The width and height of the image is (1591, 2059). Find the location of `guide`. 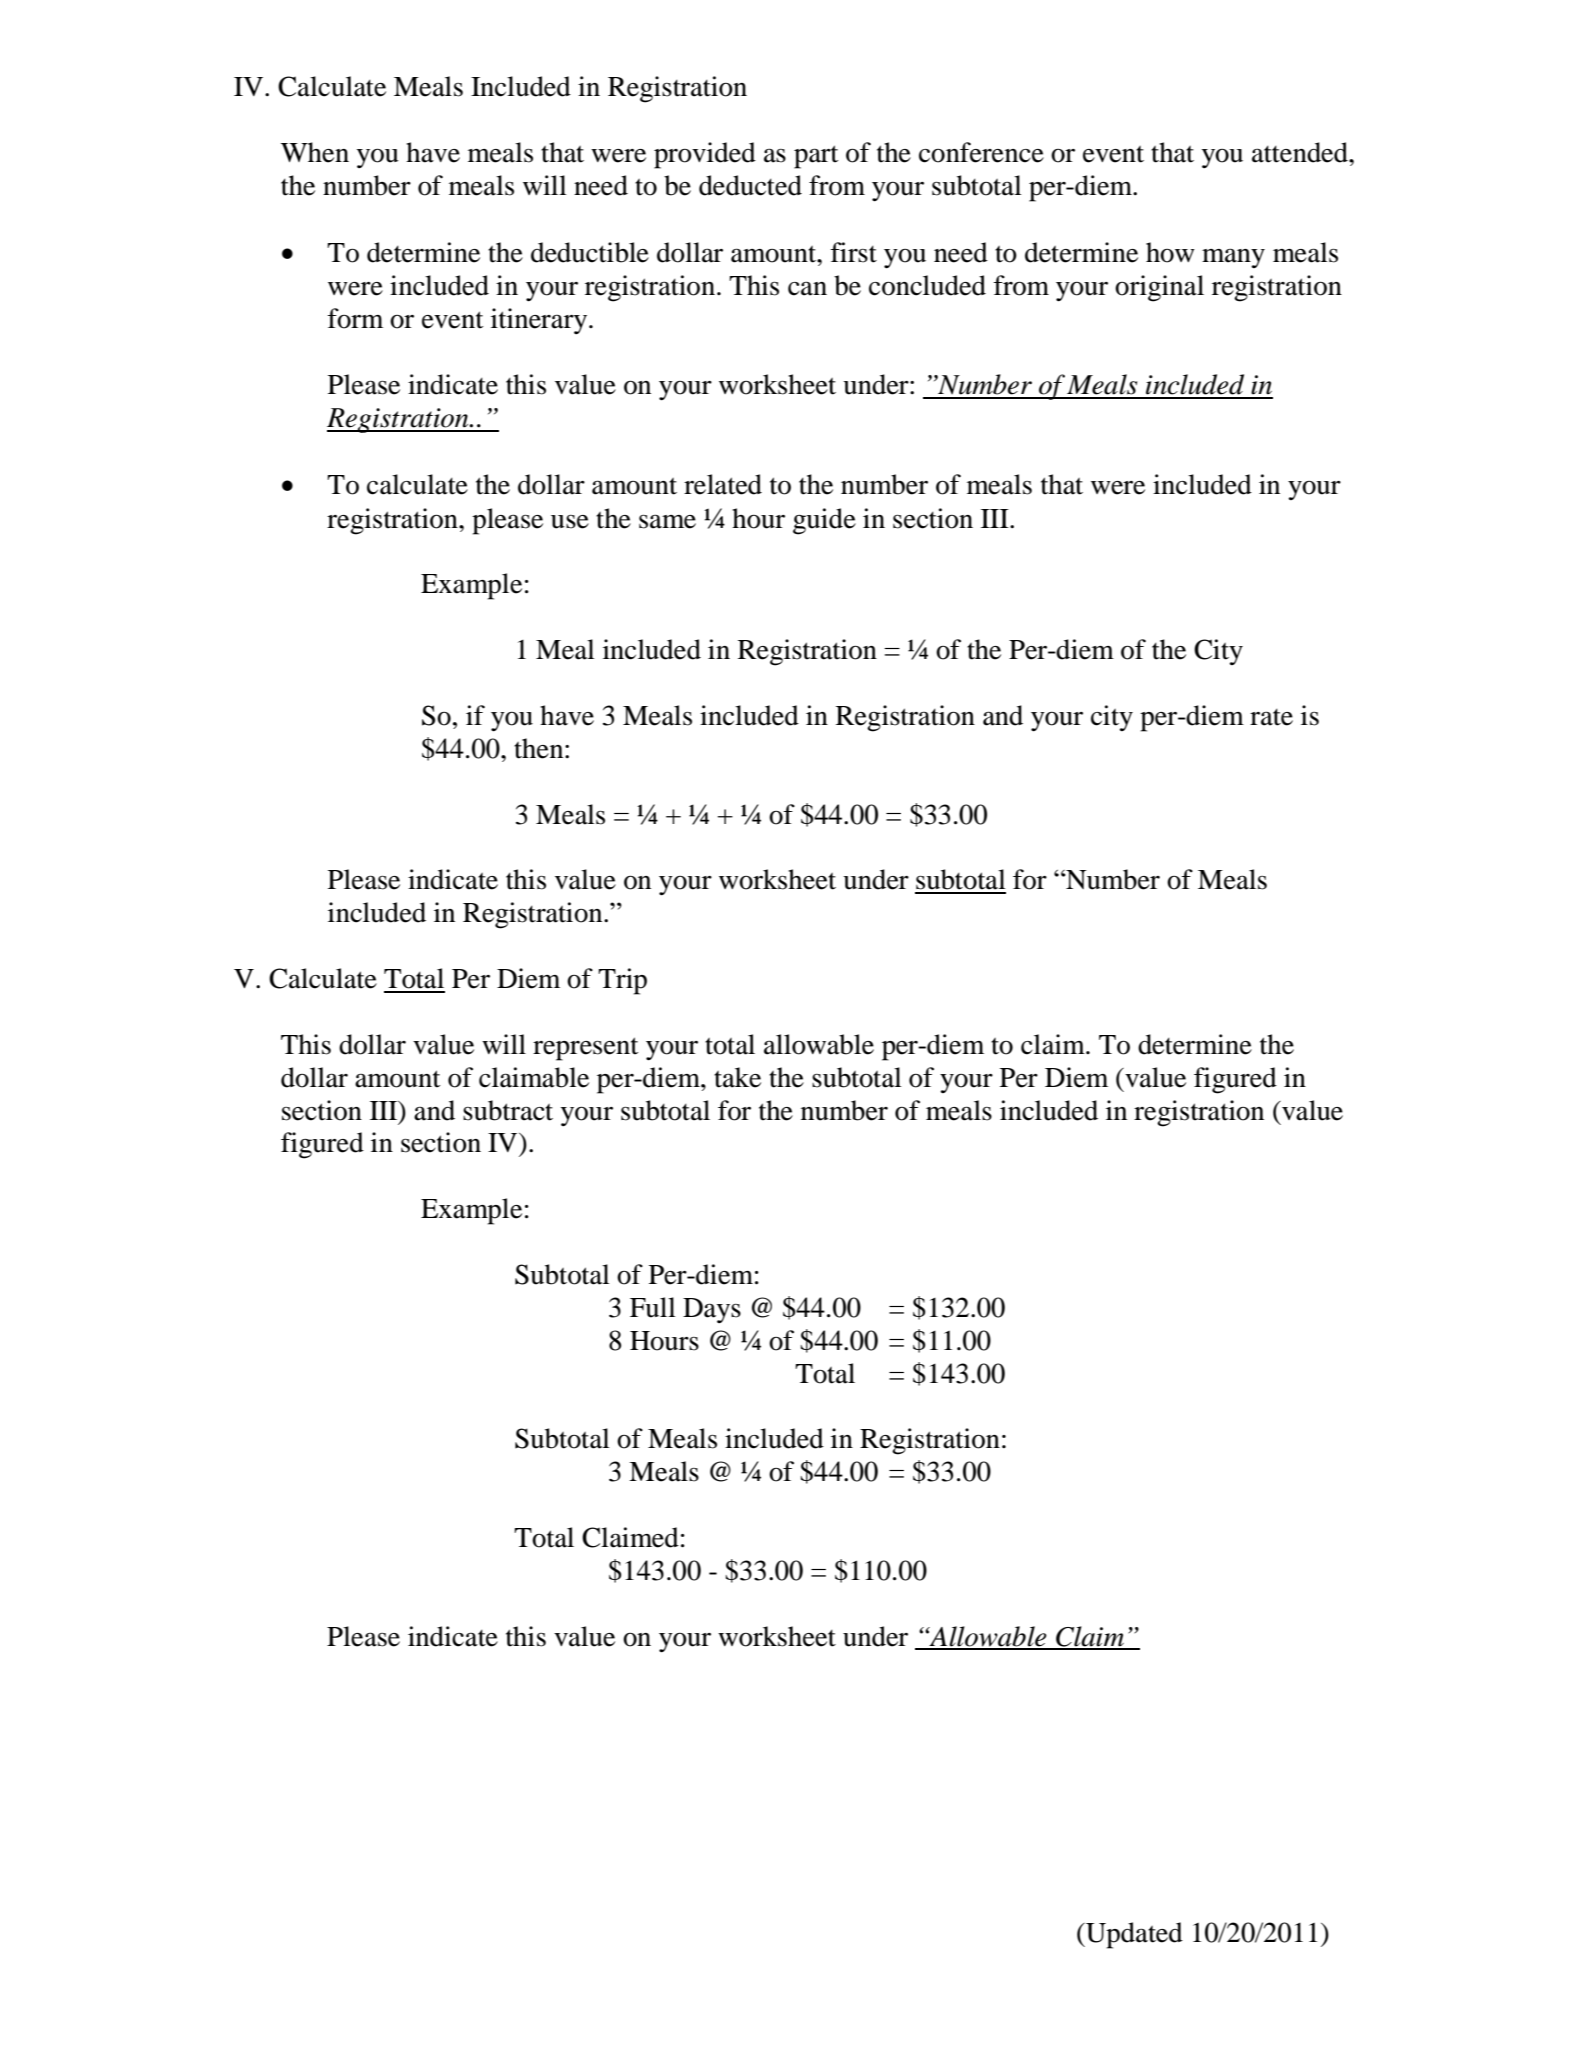

guide is located at coordinates (824, 521).
